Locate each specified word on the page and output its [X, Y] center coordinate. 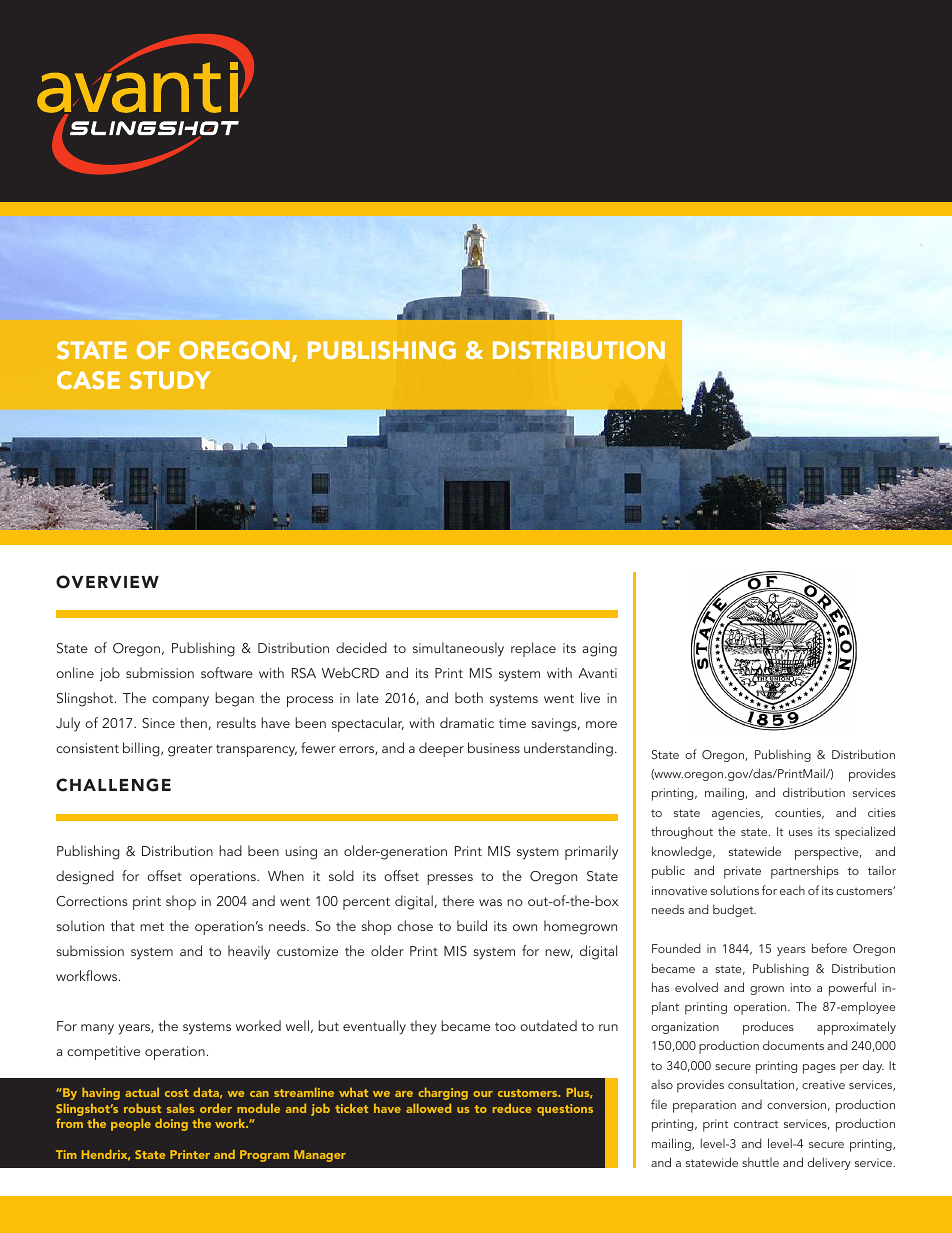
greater [190, 750]
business [494, 747]
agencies [737, 814]
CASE [88, 380]
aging [599, 650]
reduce [512, 1108]
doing [171, 1124]
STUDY [170, 380]
